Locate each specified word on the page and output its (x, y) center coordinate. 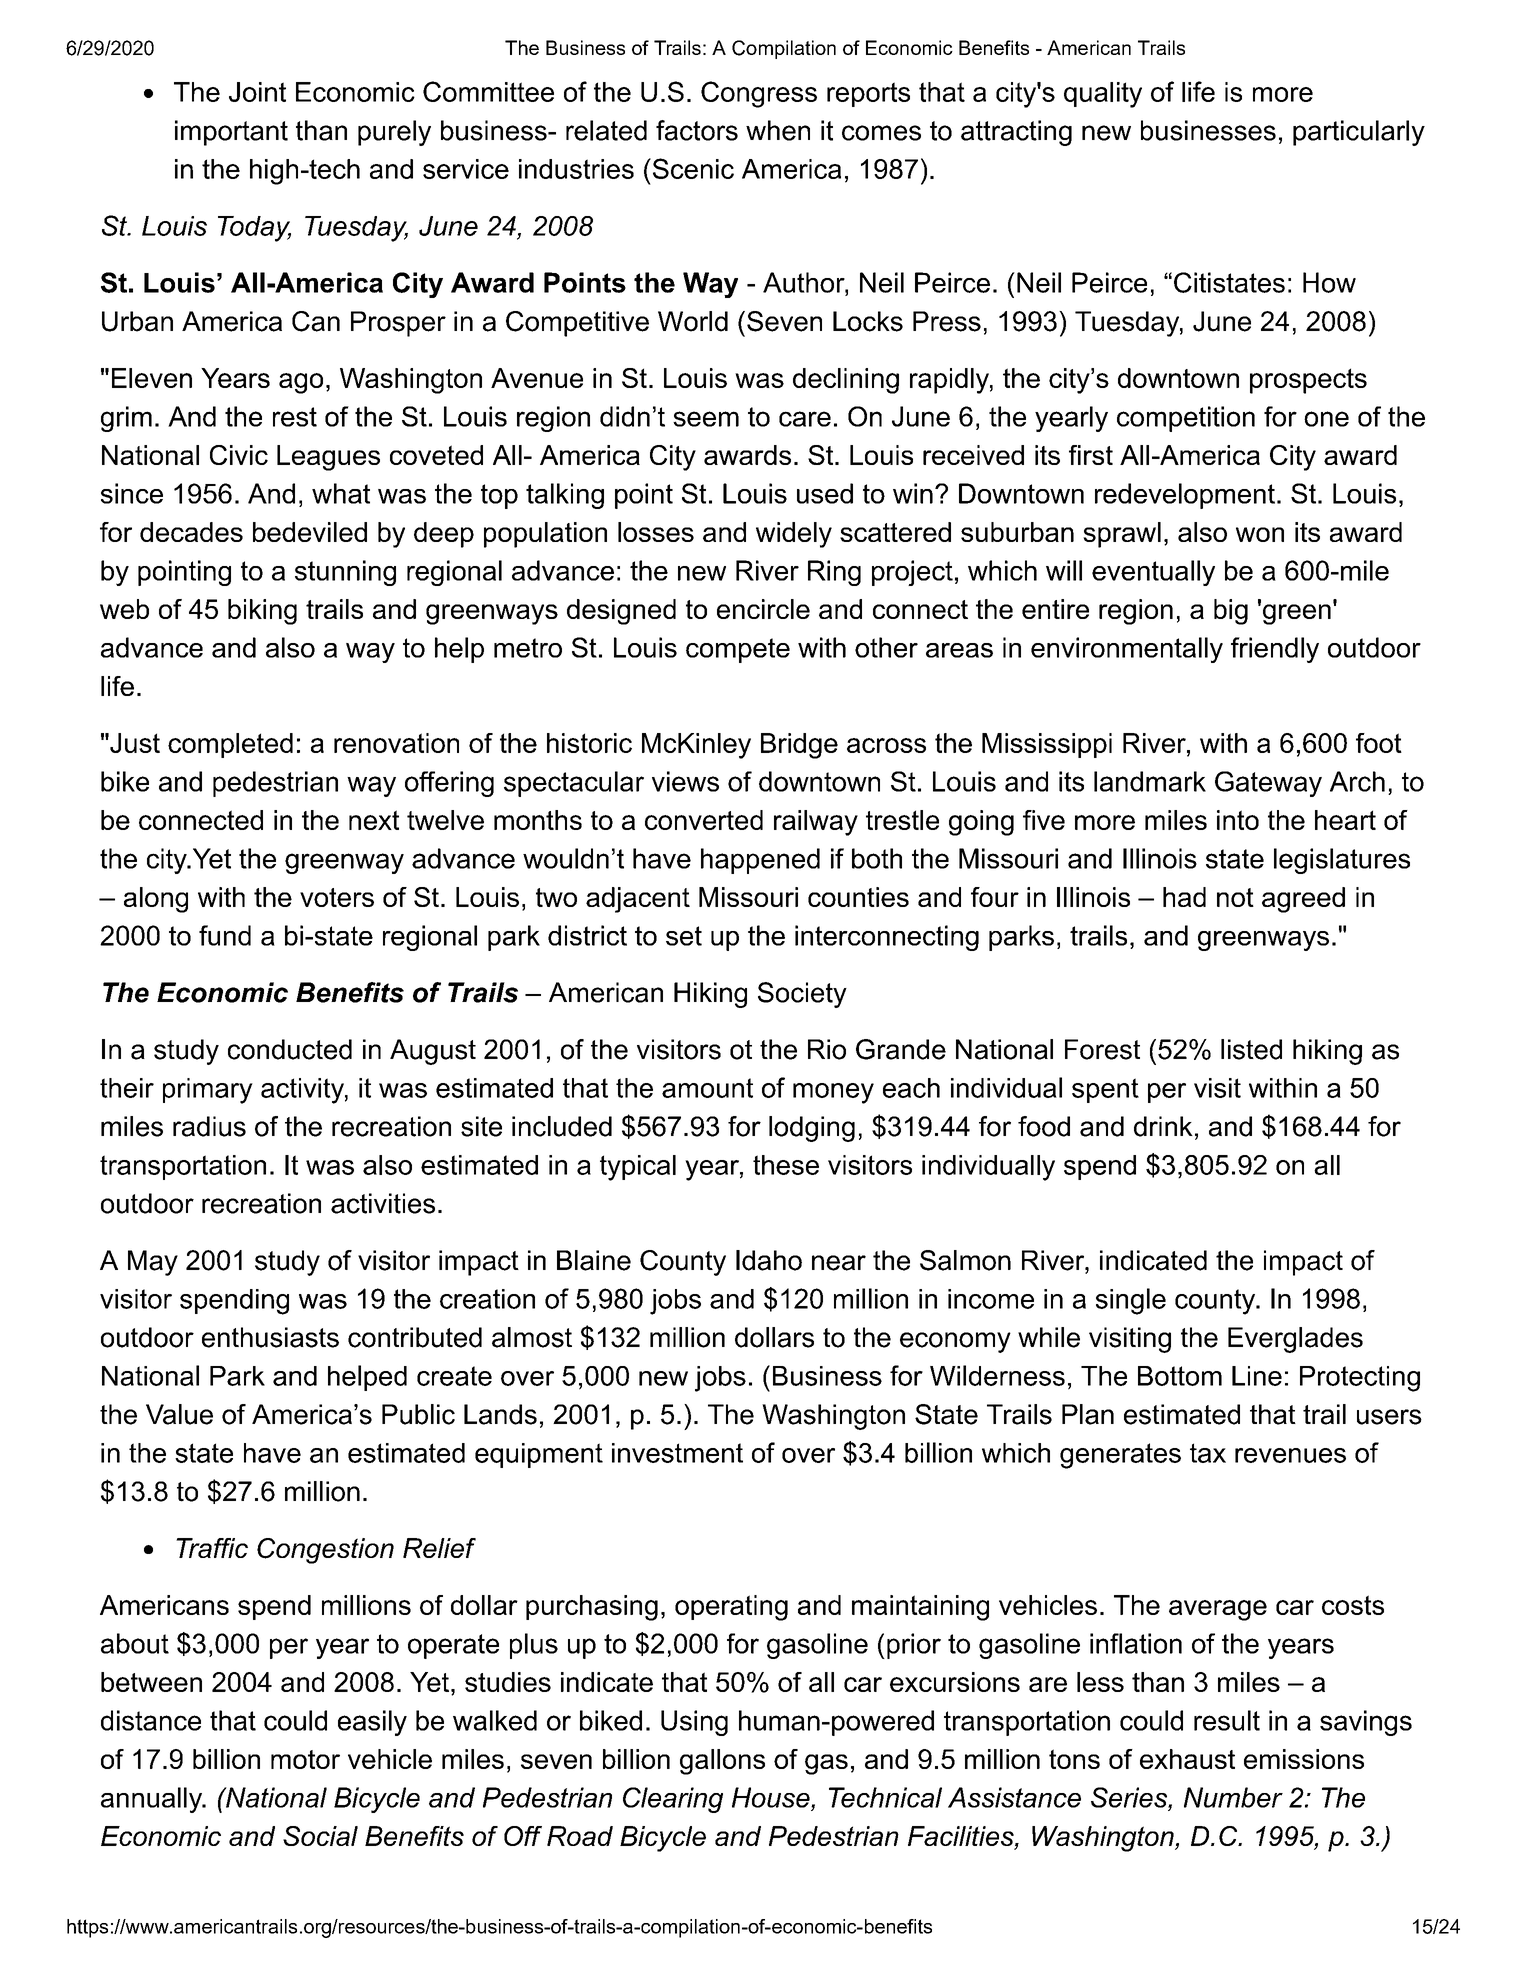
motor (305, 1759)
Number (1233, 1797)
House (772, 1797)
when (778, 130)
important (231, 133)
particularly (1359, 133)
